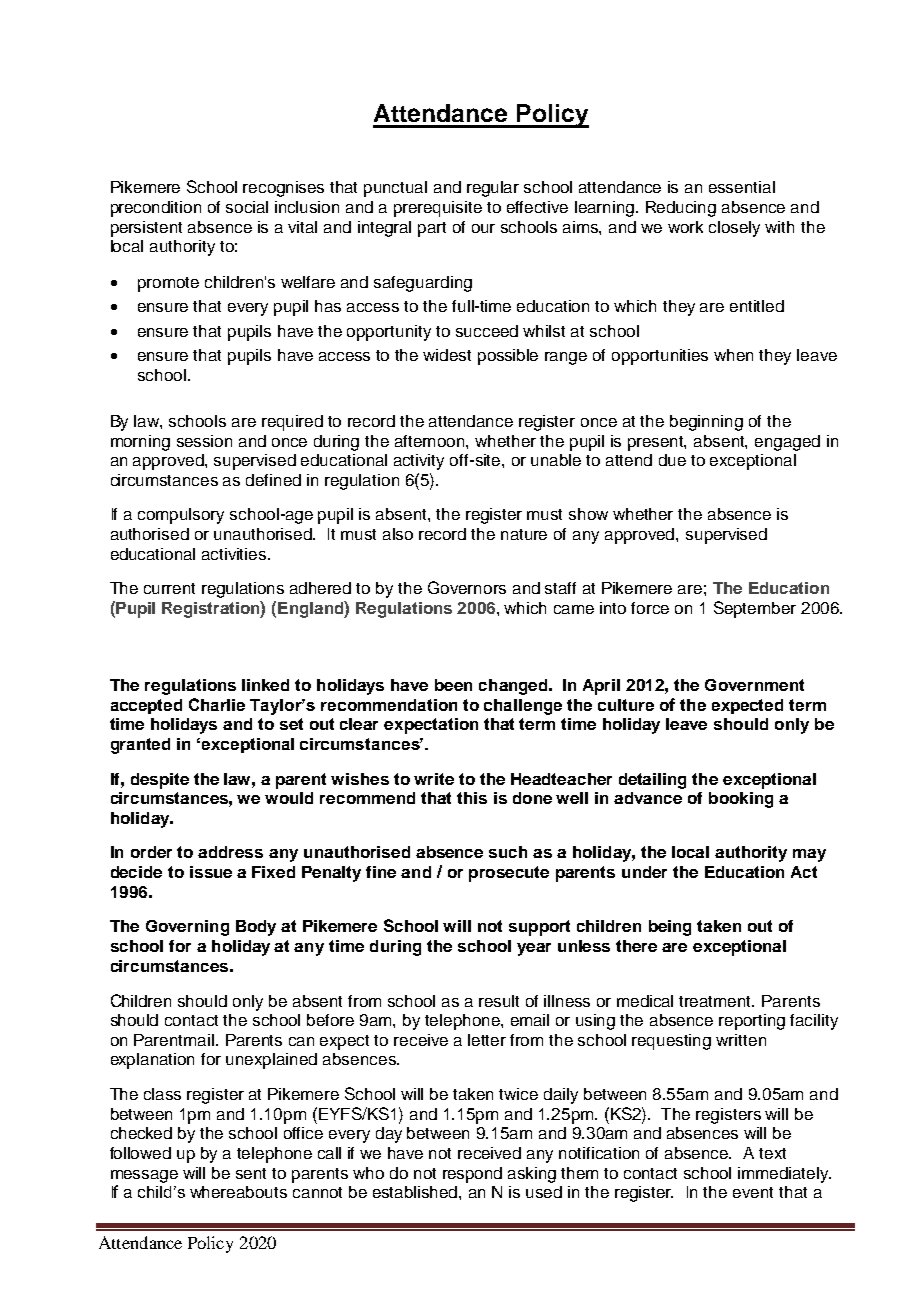 Image resolution: width=924 pixels, height=1308 pixels. I want to click on beginning, so click(706, 423).
